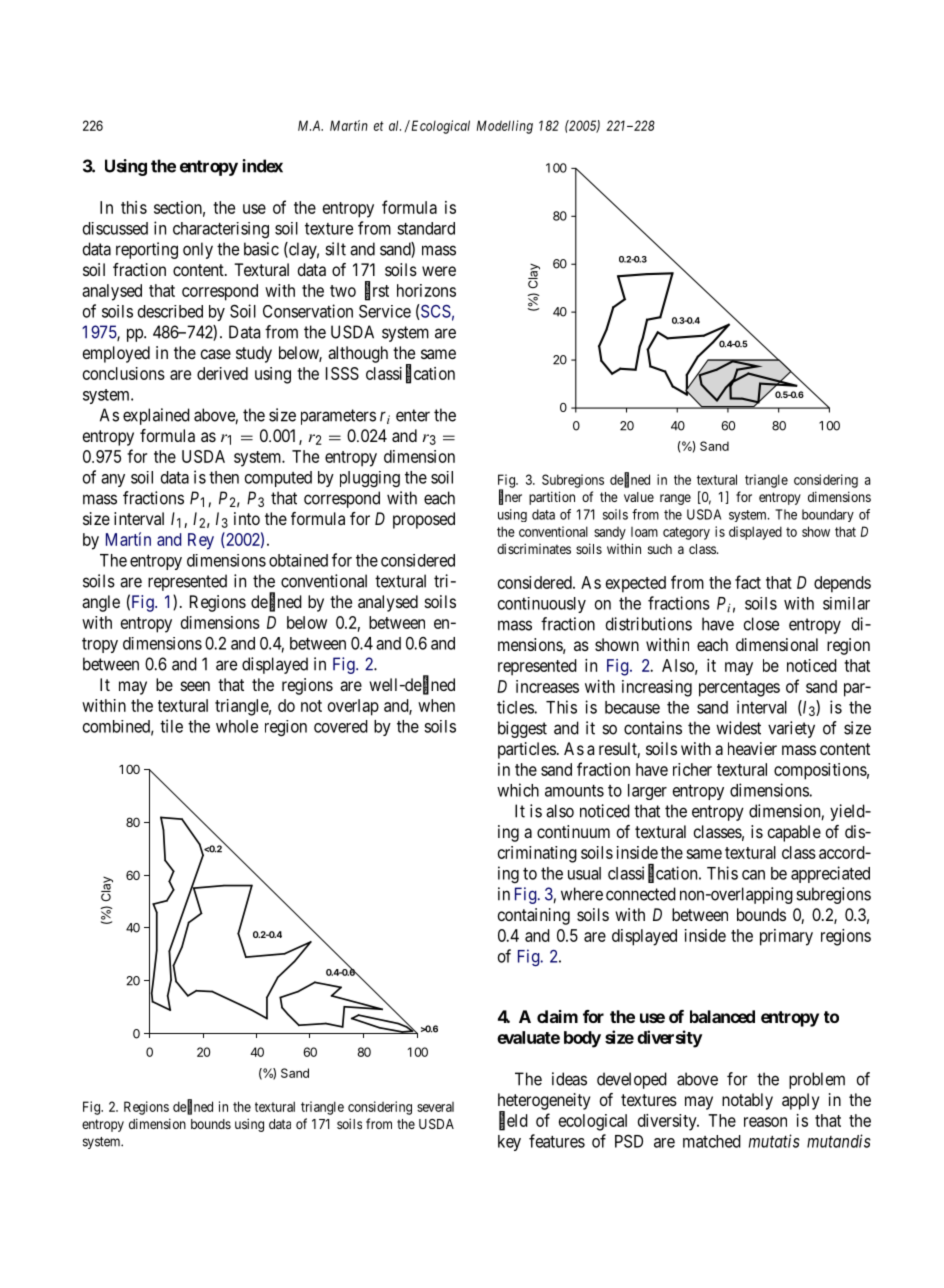 The image size is (944, 1288). I want to click on Modelling, so click(505, 127).
